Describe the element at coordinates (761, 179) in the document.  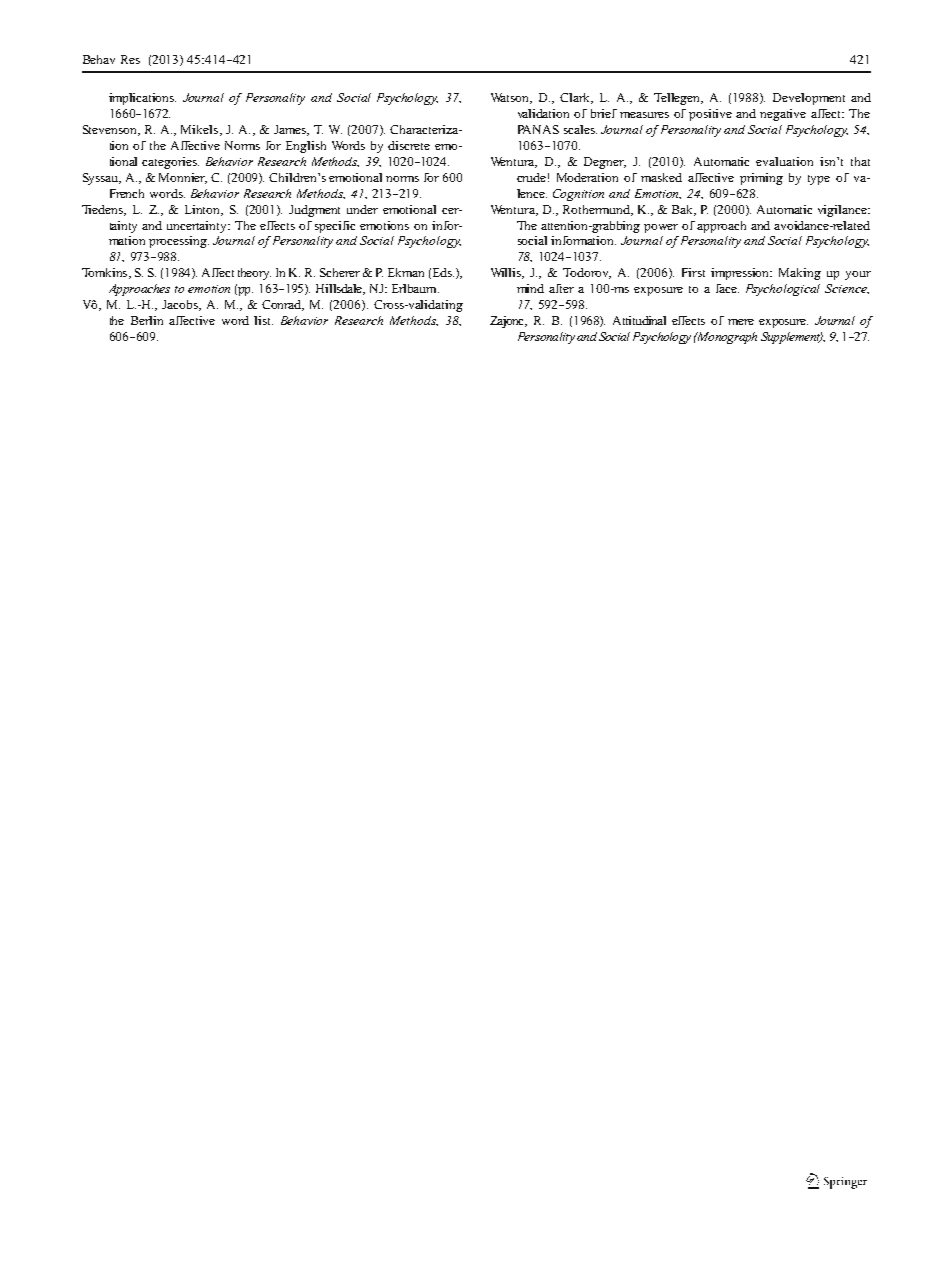
I see `priming` at that location.
